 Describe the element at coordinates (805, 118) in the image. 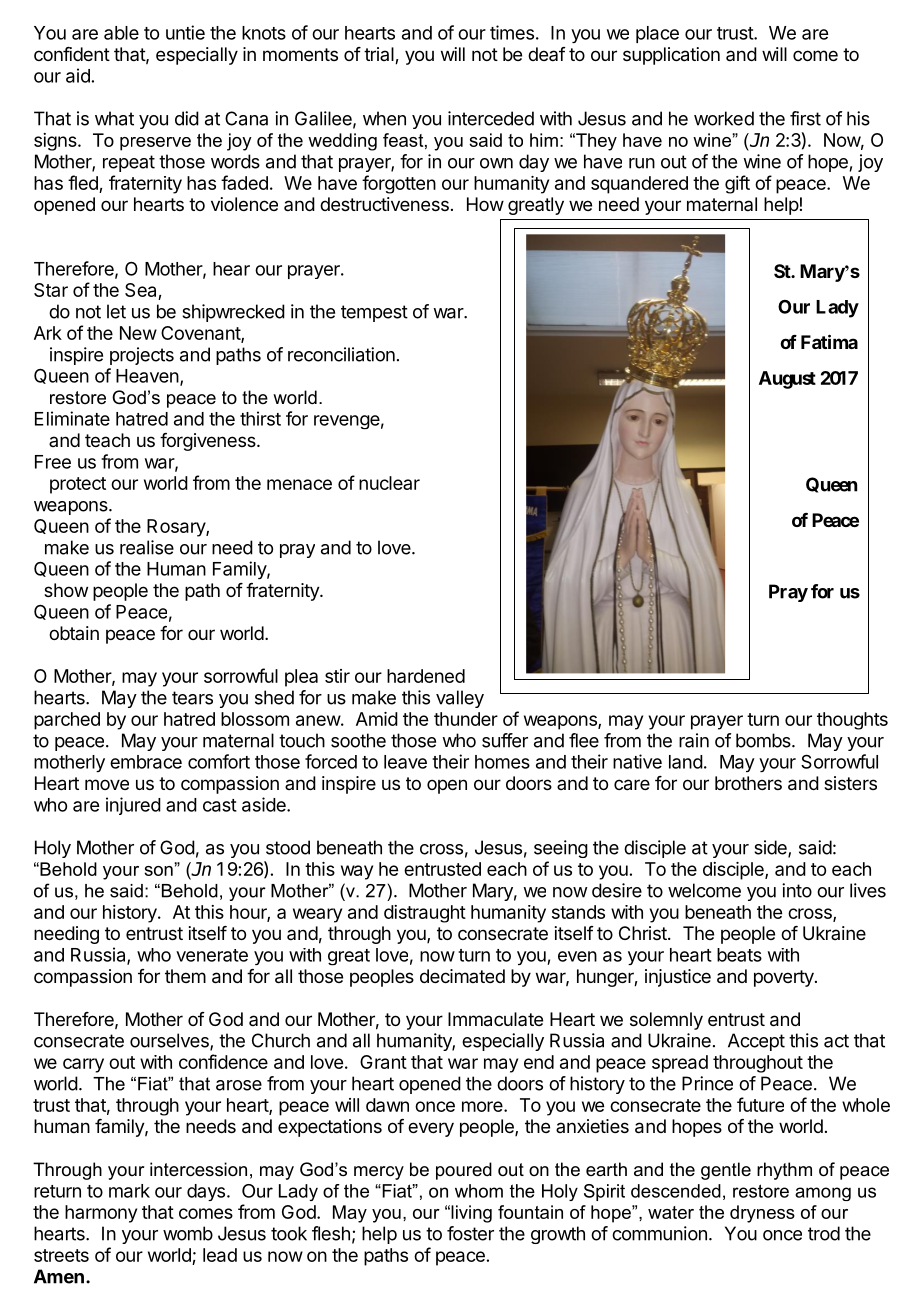

I see `first` at that location.
